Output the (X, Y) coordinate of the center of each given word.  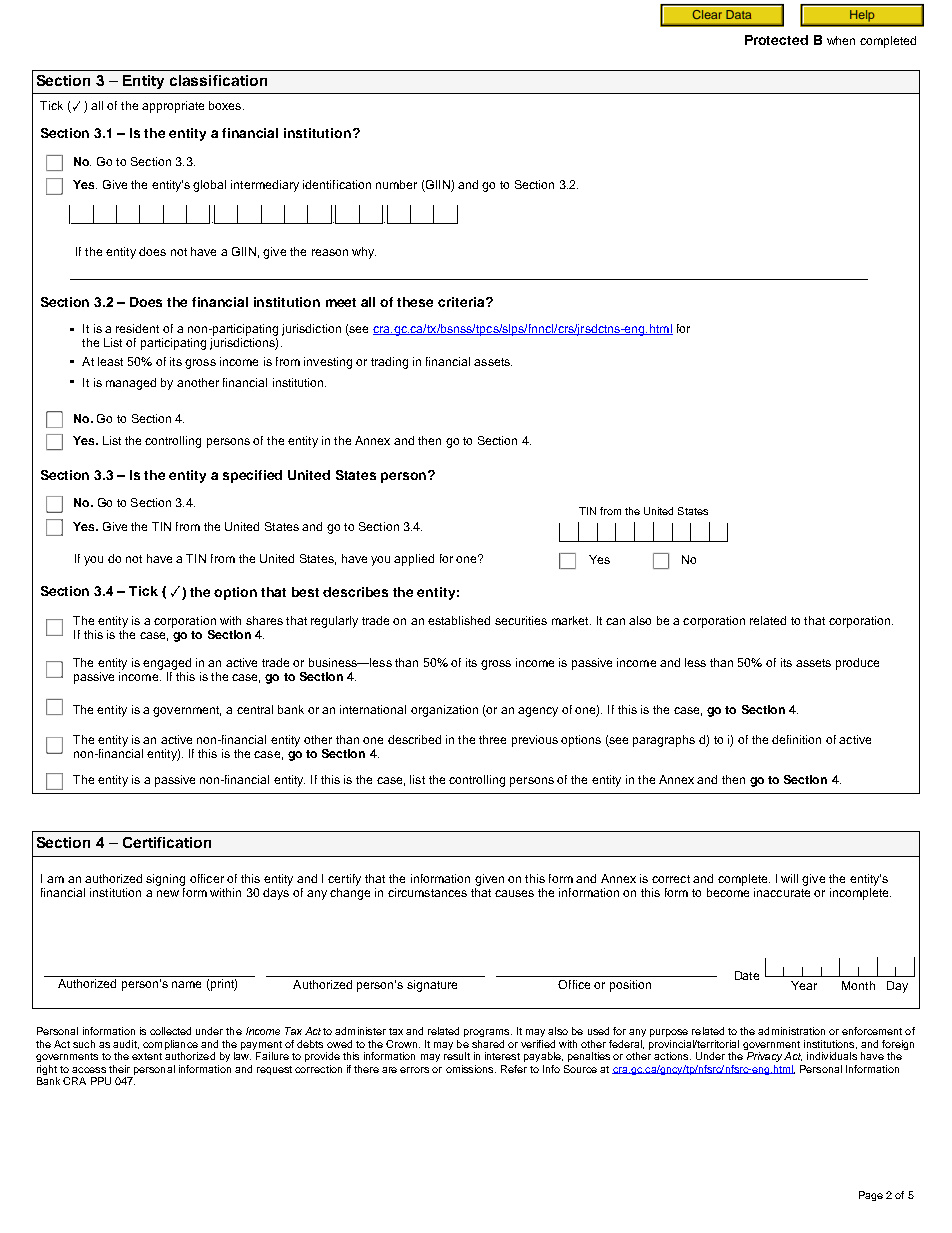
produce (857, 664)
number (396, 184)
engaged (167, 664)
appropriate (173, 107)
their (119, 1069)
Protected (776, 40)
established (459, 620)
